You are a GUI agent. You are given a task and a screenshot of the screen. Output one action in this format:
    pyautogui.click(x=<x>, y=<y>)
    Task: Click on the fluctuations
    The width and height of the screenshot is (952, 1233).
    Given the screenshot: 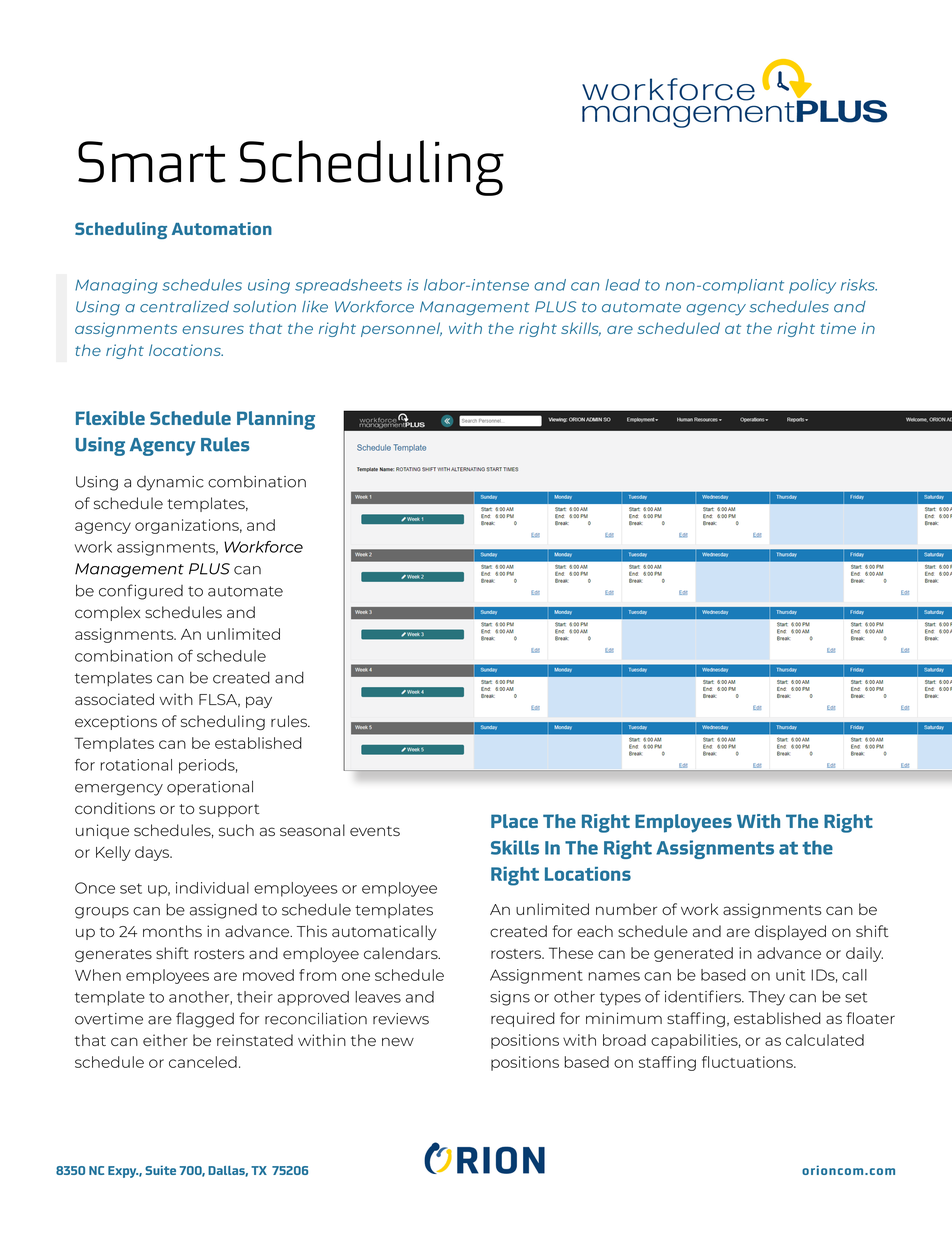 What is the action you would take?
    pyautogui.click(x=748, y=1062)
